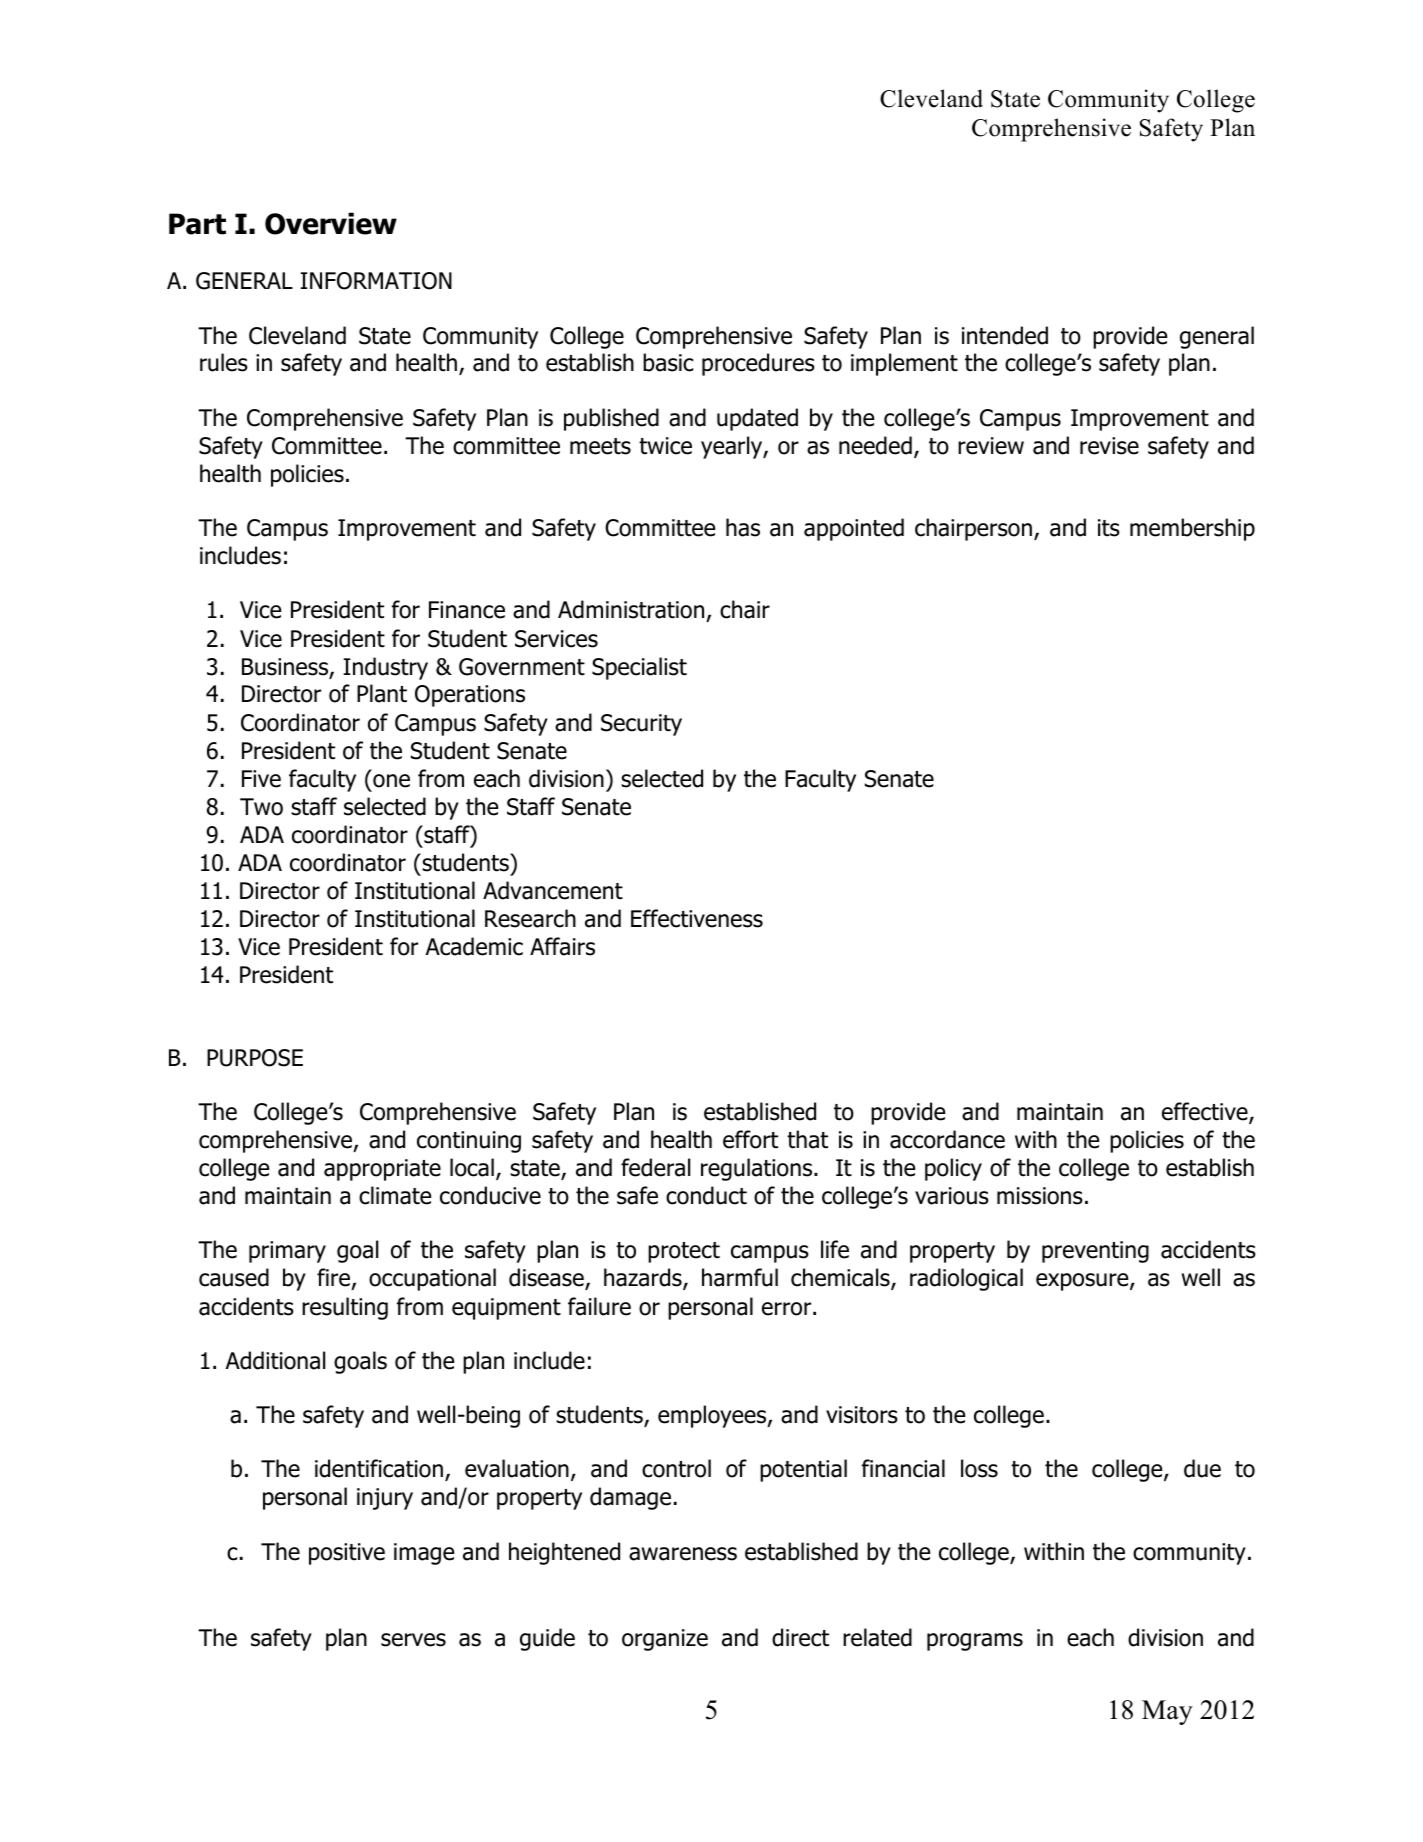 This page has height=1842, width=1423. Describe the element at coordinates (631, 609) in the page. I see `Administration` at that location.
